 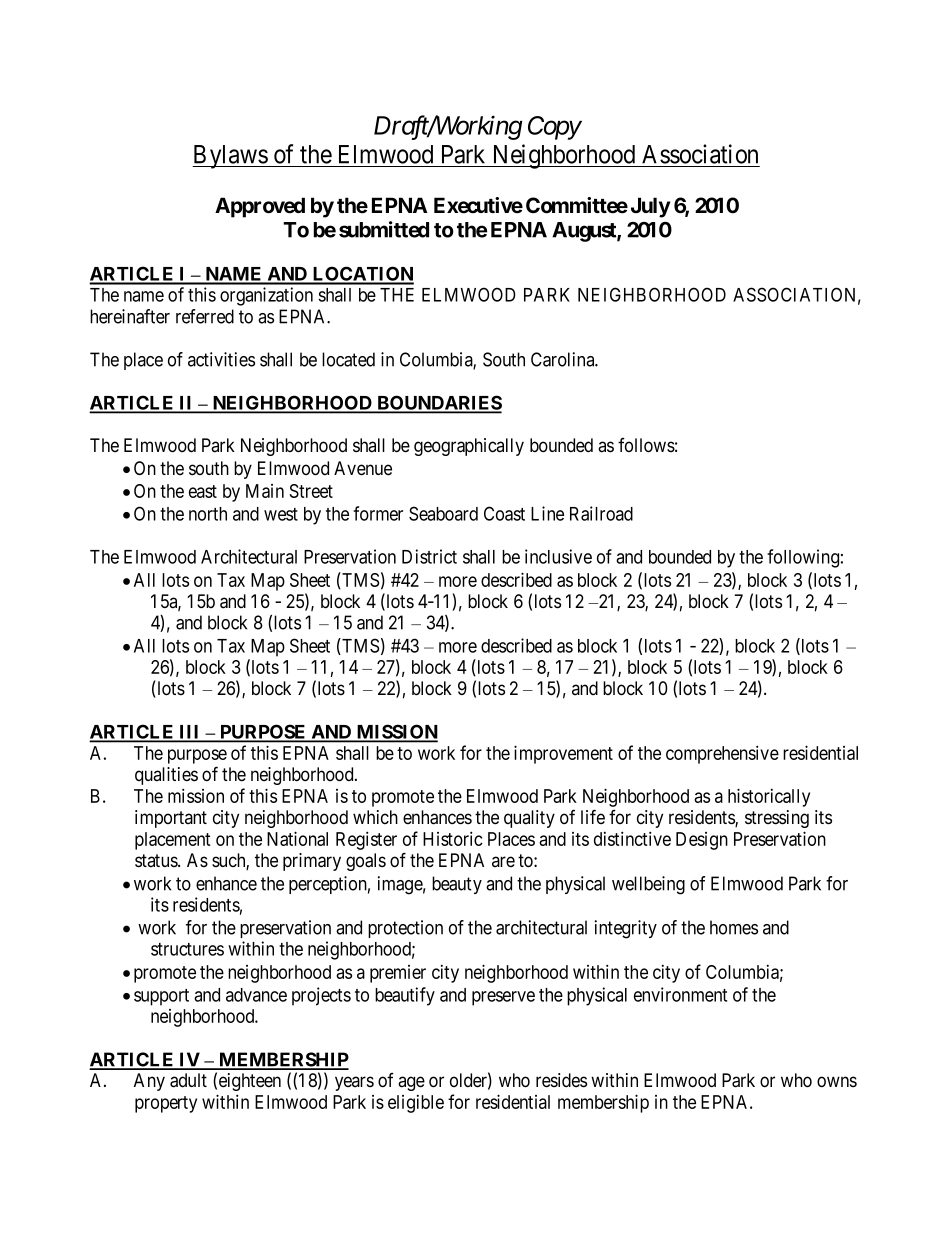 What do you see at coordinates (561, 1080) in the page?
I see `resides` at bounding box center [561, 1080].
